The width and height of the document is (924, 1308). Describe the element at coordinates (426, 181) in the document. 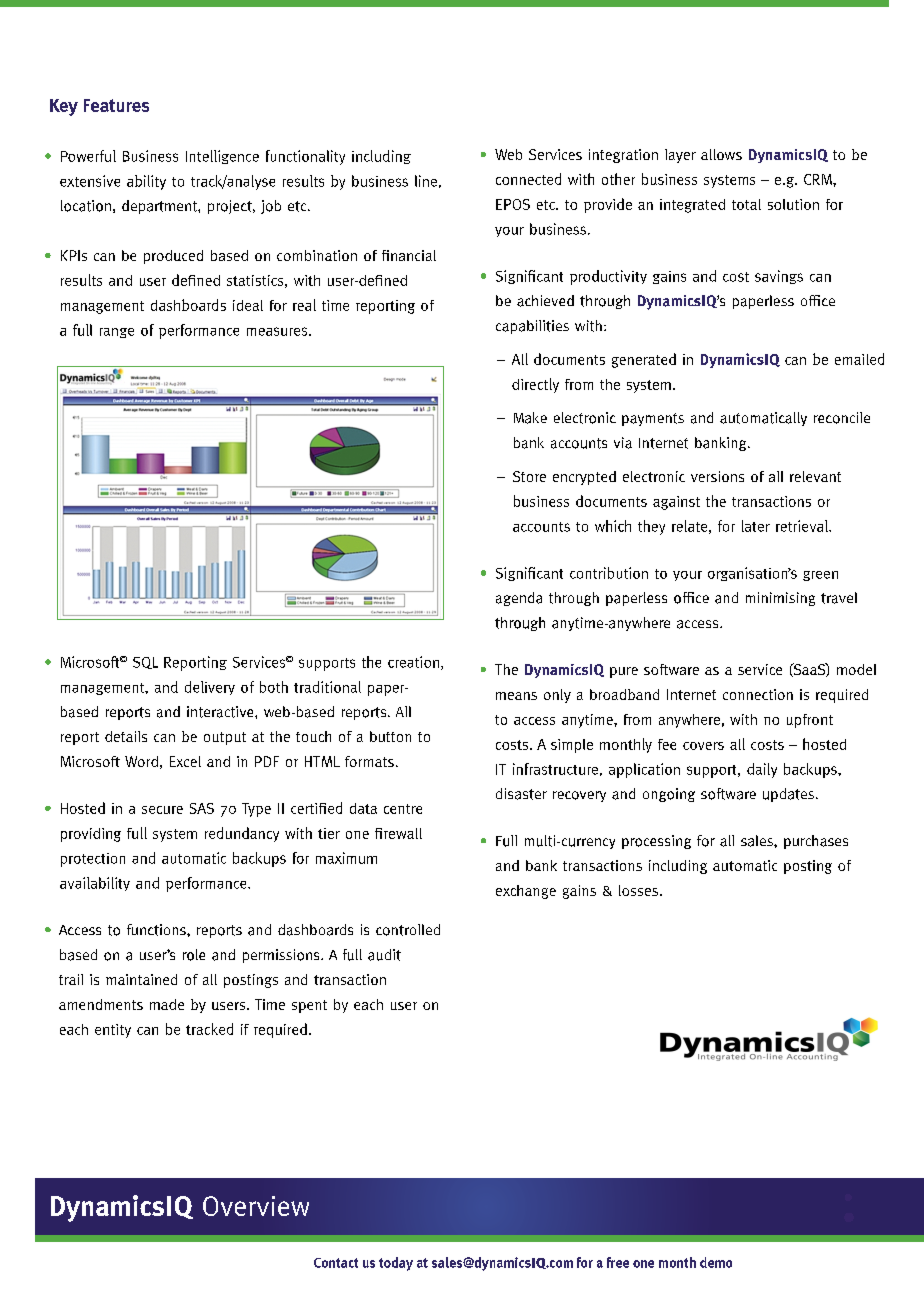

I see `line` at that location.
